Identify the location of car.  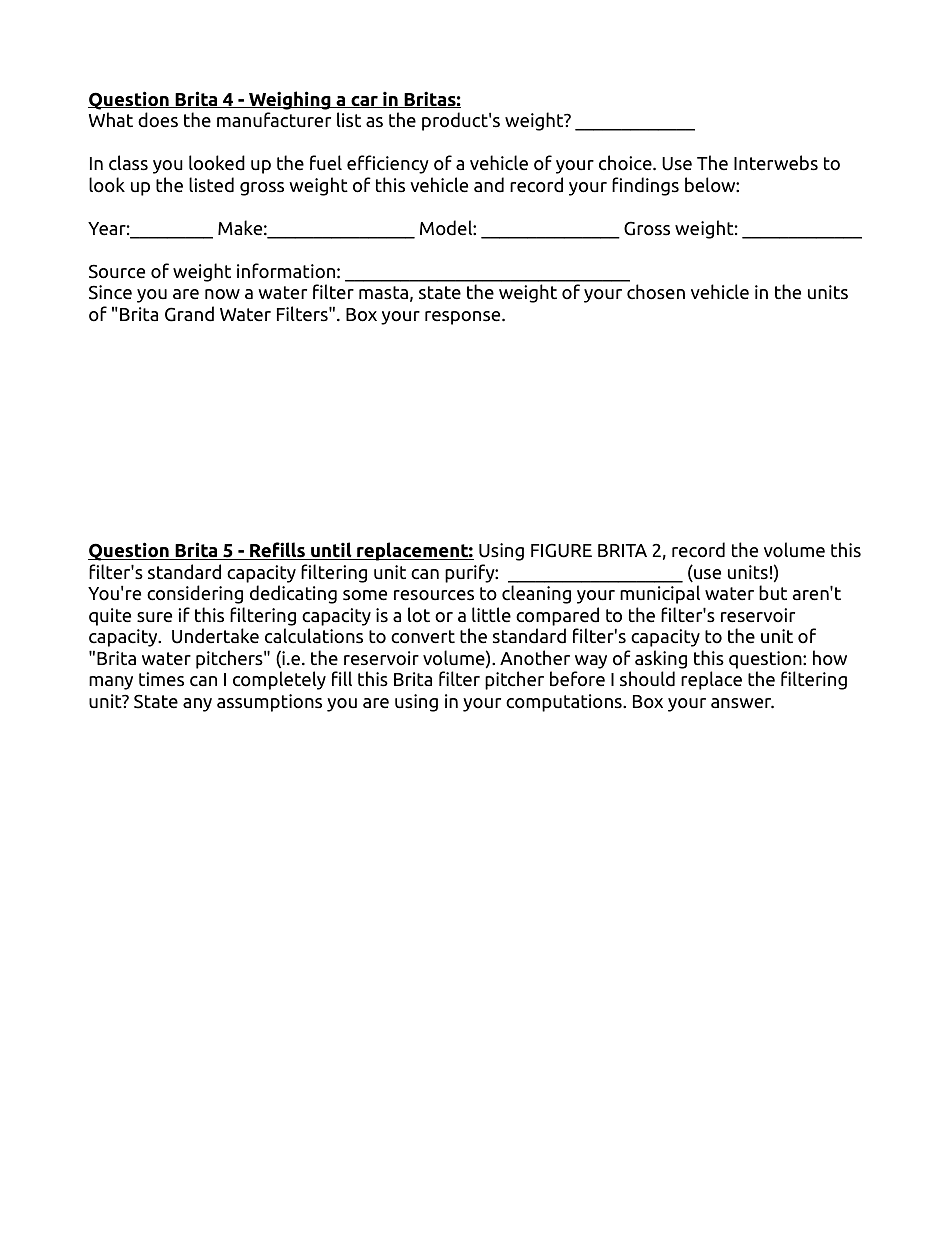
(364, 102).
